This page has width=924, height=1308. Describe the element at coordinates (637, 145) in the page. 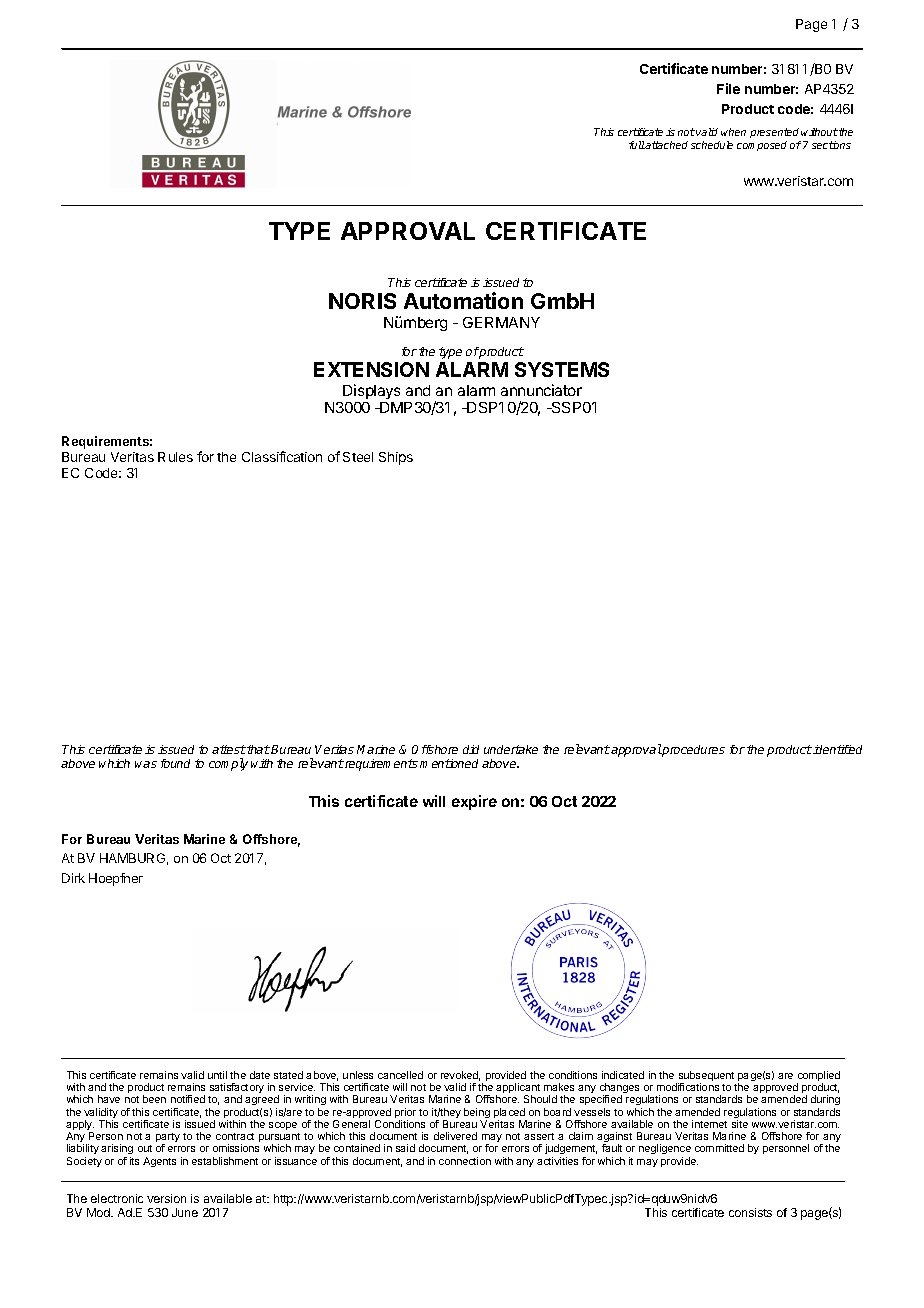

I see `full` at that location.
